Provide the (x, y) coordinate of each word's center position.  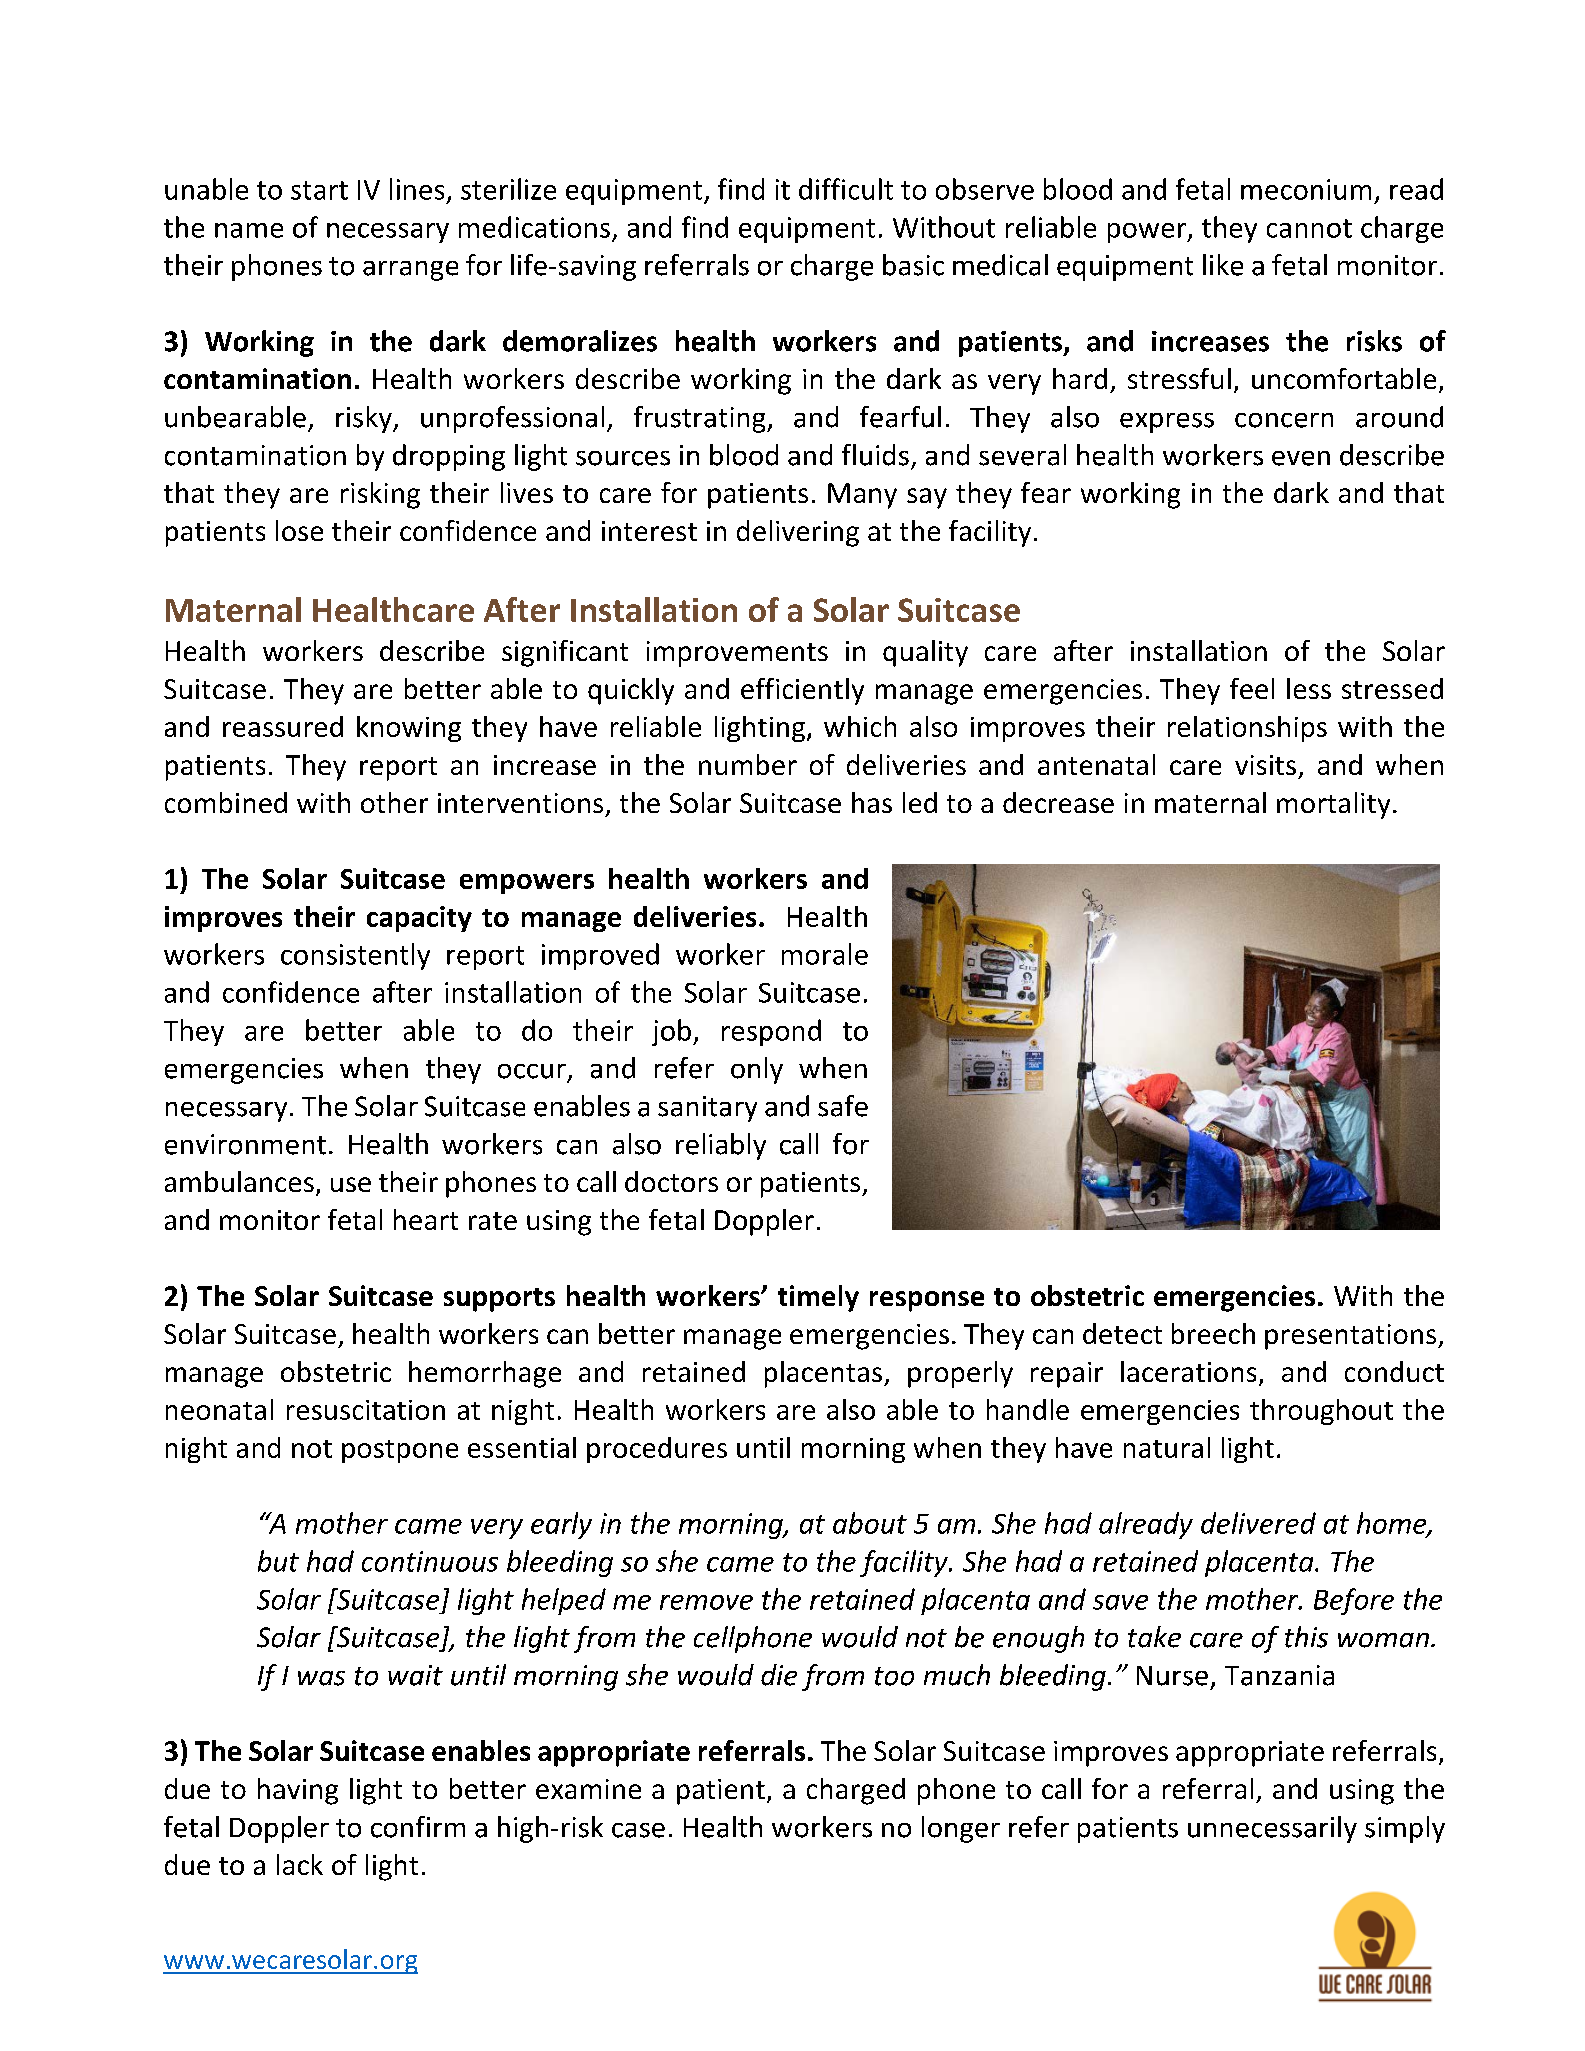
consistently (355, 956)
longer (961, 1829)
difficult (846, 189)
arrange (410, 271)
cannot (1309, 228)
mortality (1333, 805)
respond (771, 1032)
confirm (418, 1827)
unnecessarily (1272, 1829)
